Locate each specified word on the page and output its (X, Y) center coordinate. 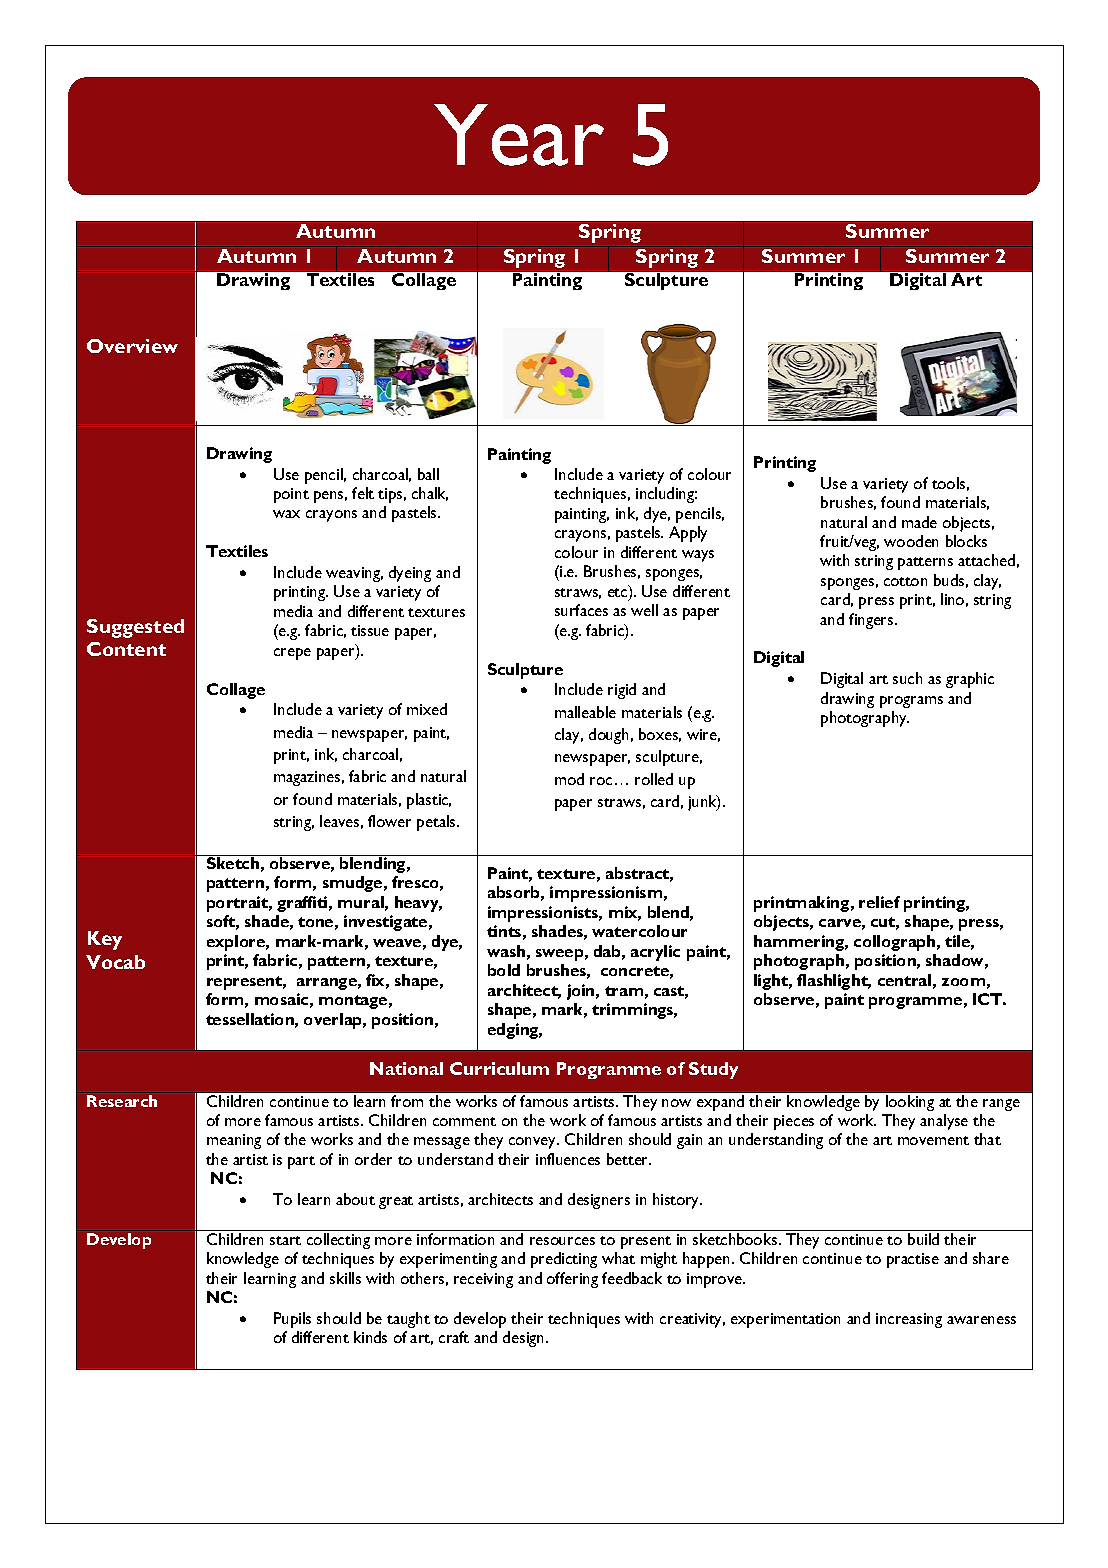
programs (911, 702)
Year (519, 135)
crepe (292, 654)
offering (572, 1280)
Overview (132, 346)
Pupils (292, 1320)
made (919, 522)
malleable (585, 712)
